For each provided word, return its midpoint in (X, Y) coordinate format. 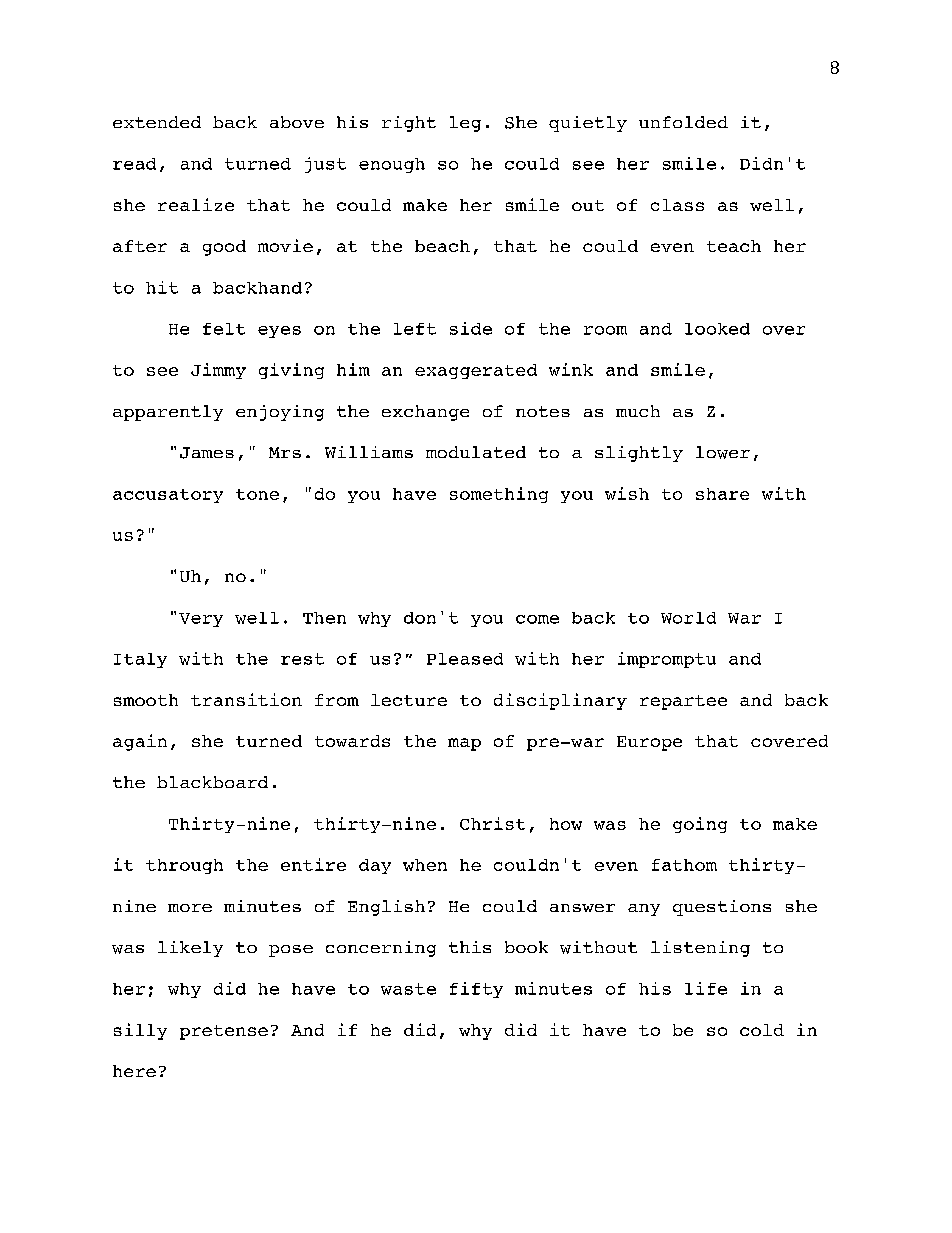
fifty (476, 990)
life (706, 988)
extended (157, 122)
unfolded (683, 122)
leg (465, 124)
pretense (224, 1032)
